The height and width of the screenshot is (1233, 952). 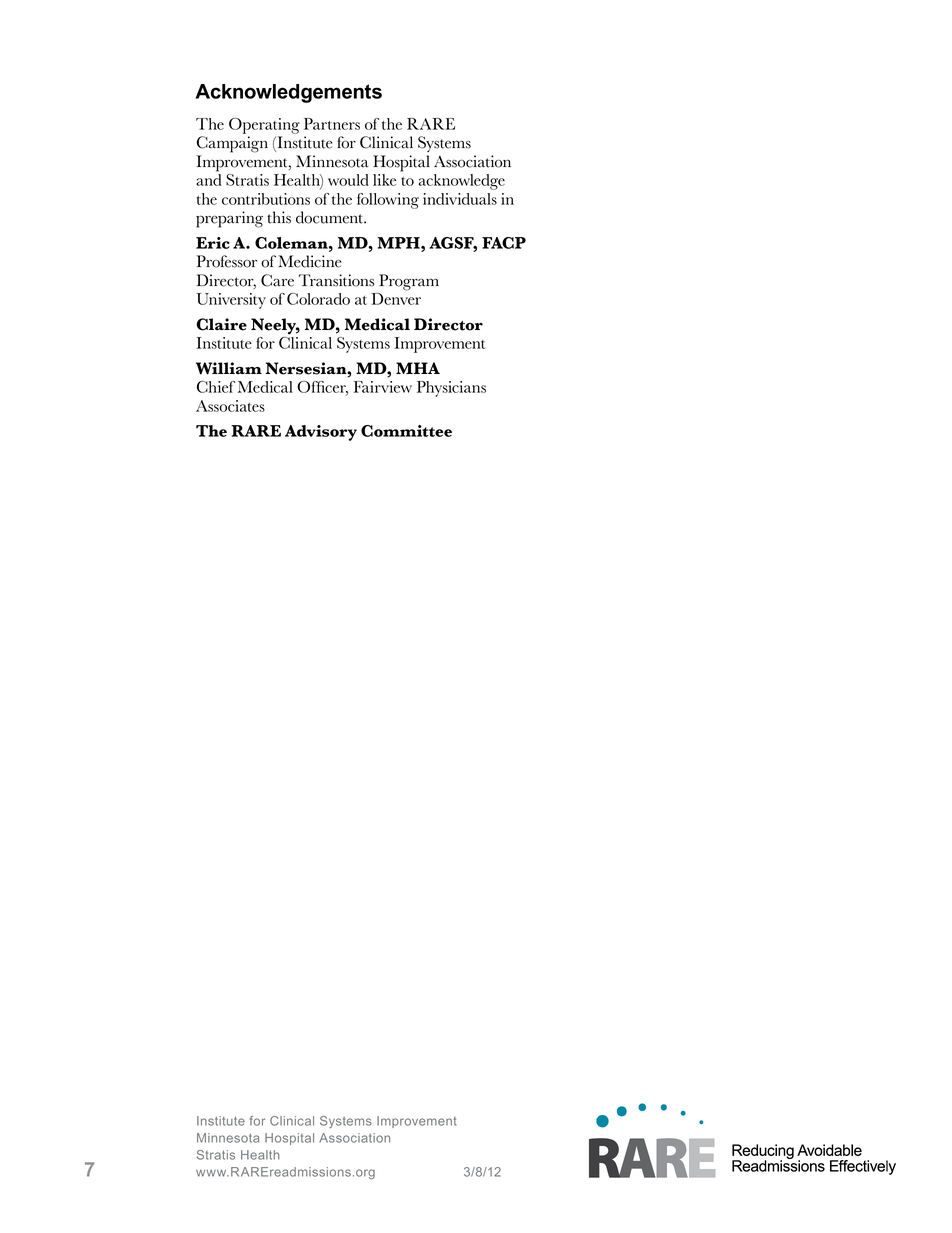 What do you see at coordinates (232, 144) in the screenshot?
I see `Campaign` at bounding box center [232, 144].
